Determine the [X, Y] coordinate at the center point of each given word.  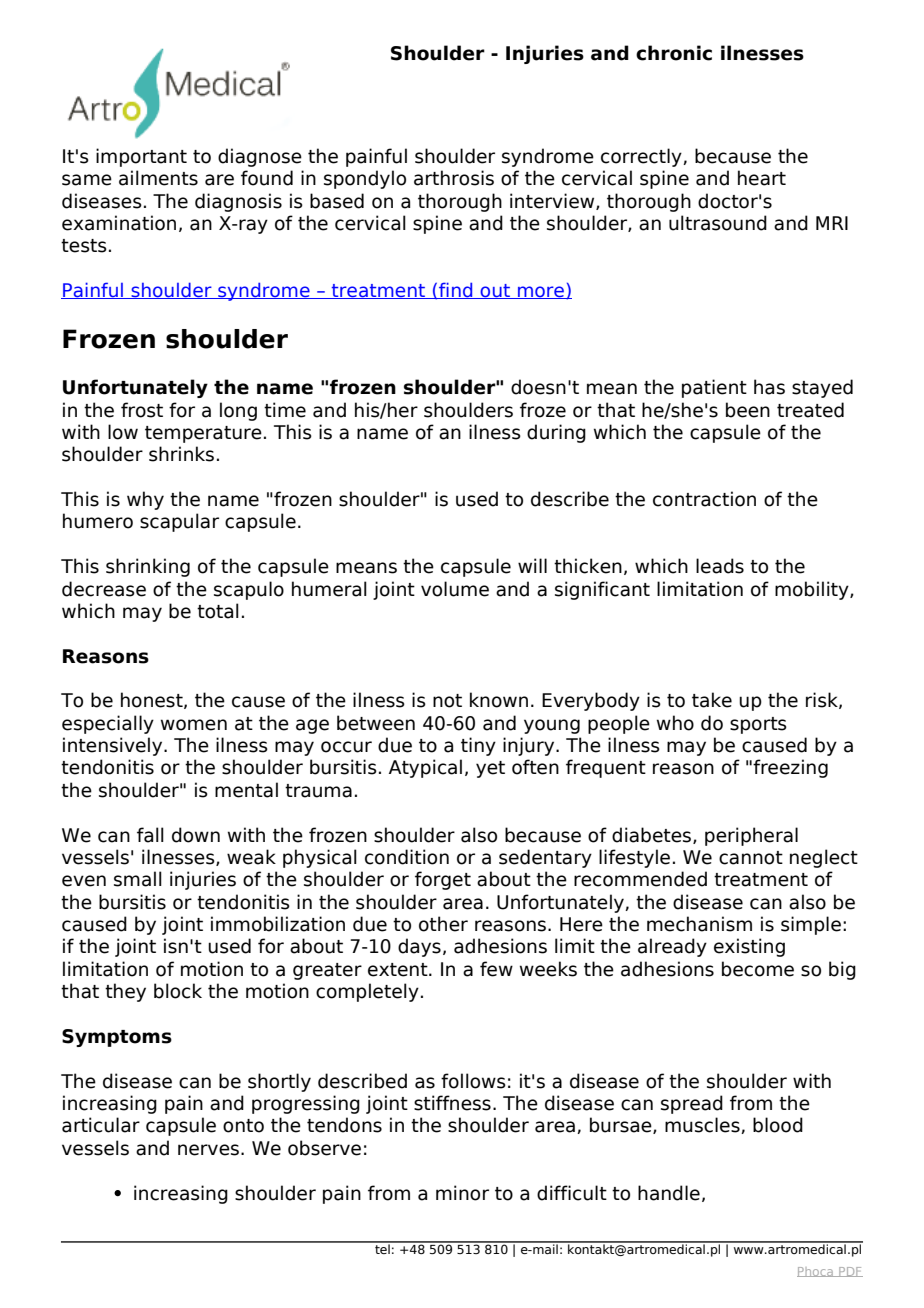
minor [462, 1193]
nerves [208, 1150]
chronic [674, 53]
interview [553, 201]
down [196, 835]
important [141, 157]
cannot [751, 858]
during [556, 433]
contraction [704, 499]
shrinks [181, 454]
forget [443, 880]
